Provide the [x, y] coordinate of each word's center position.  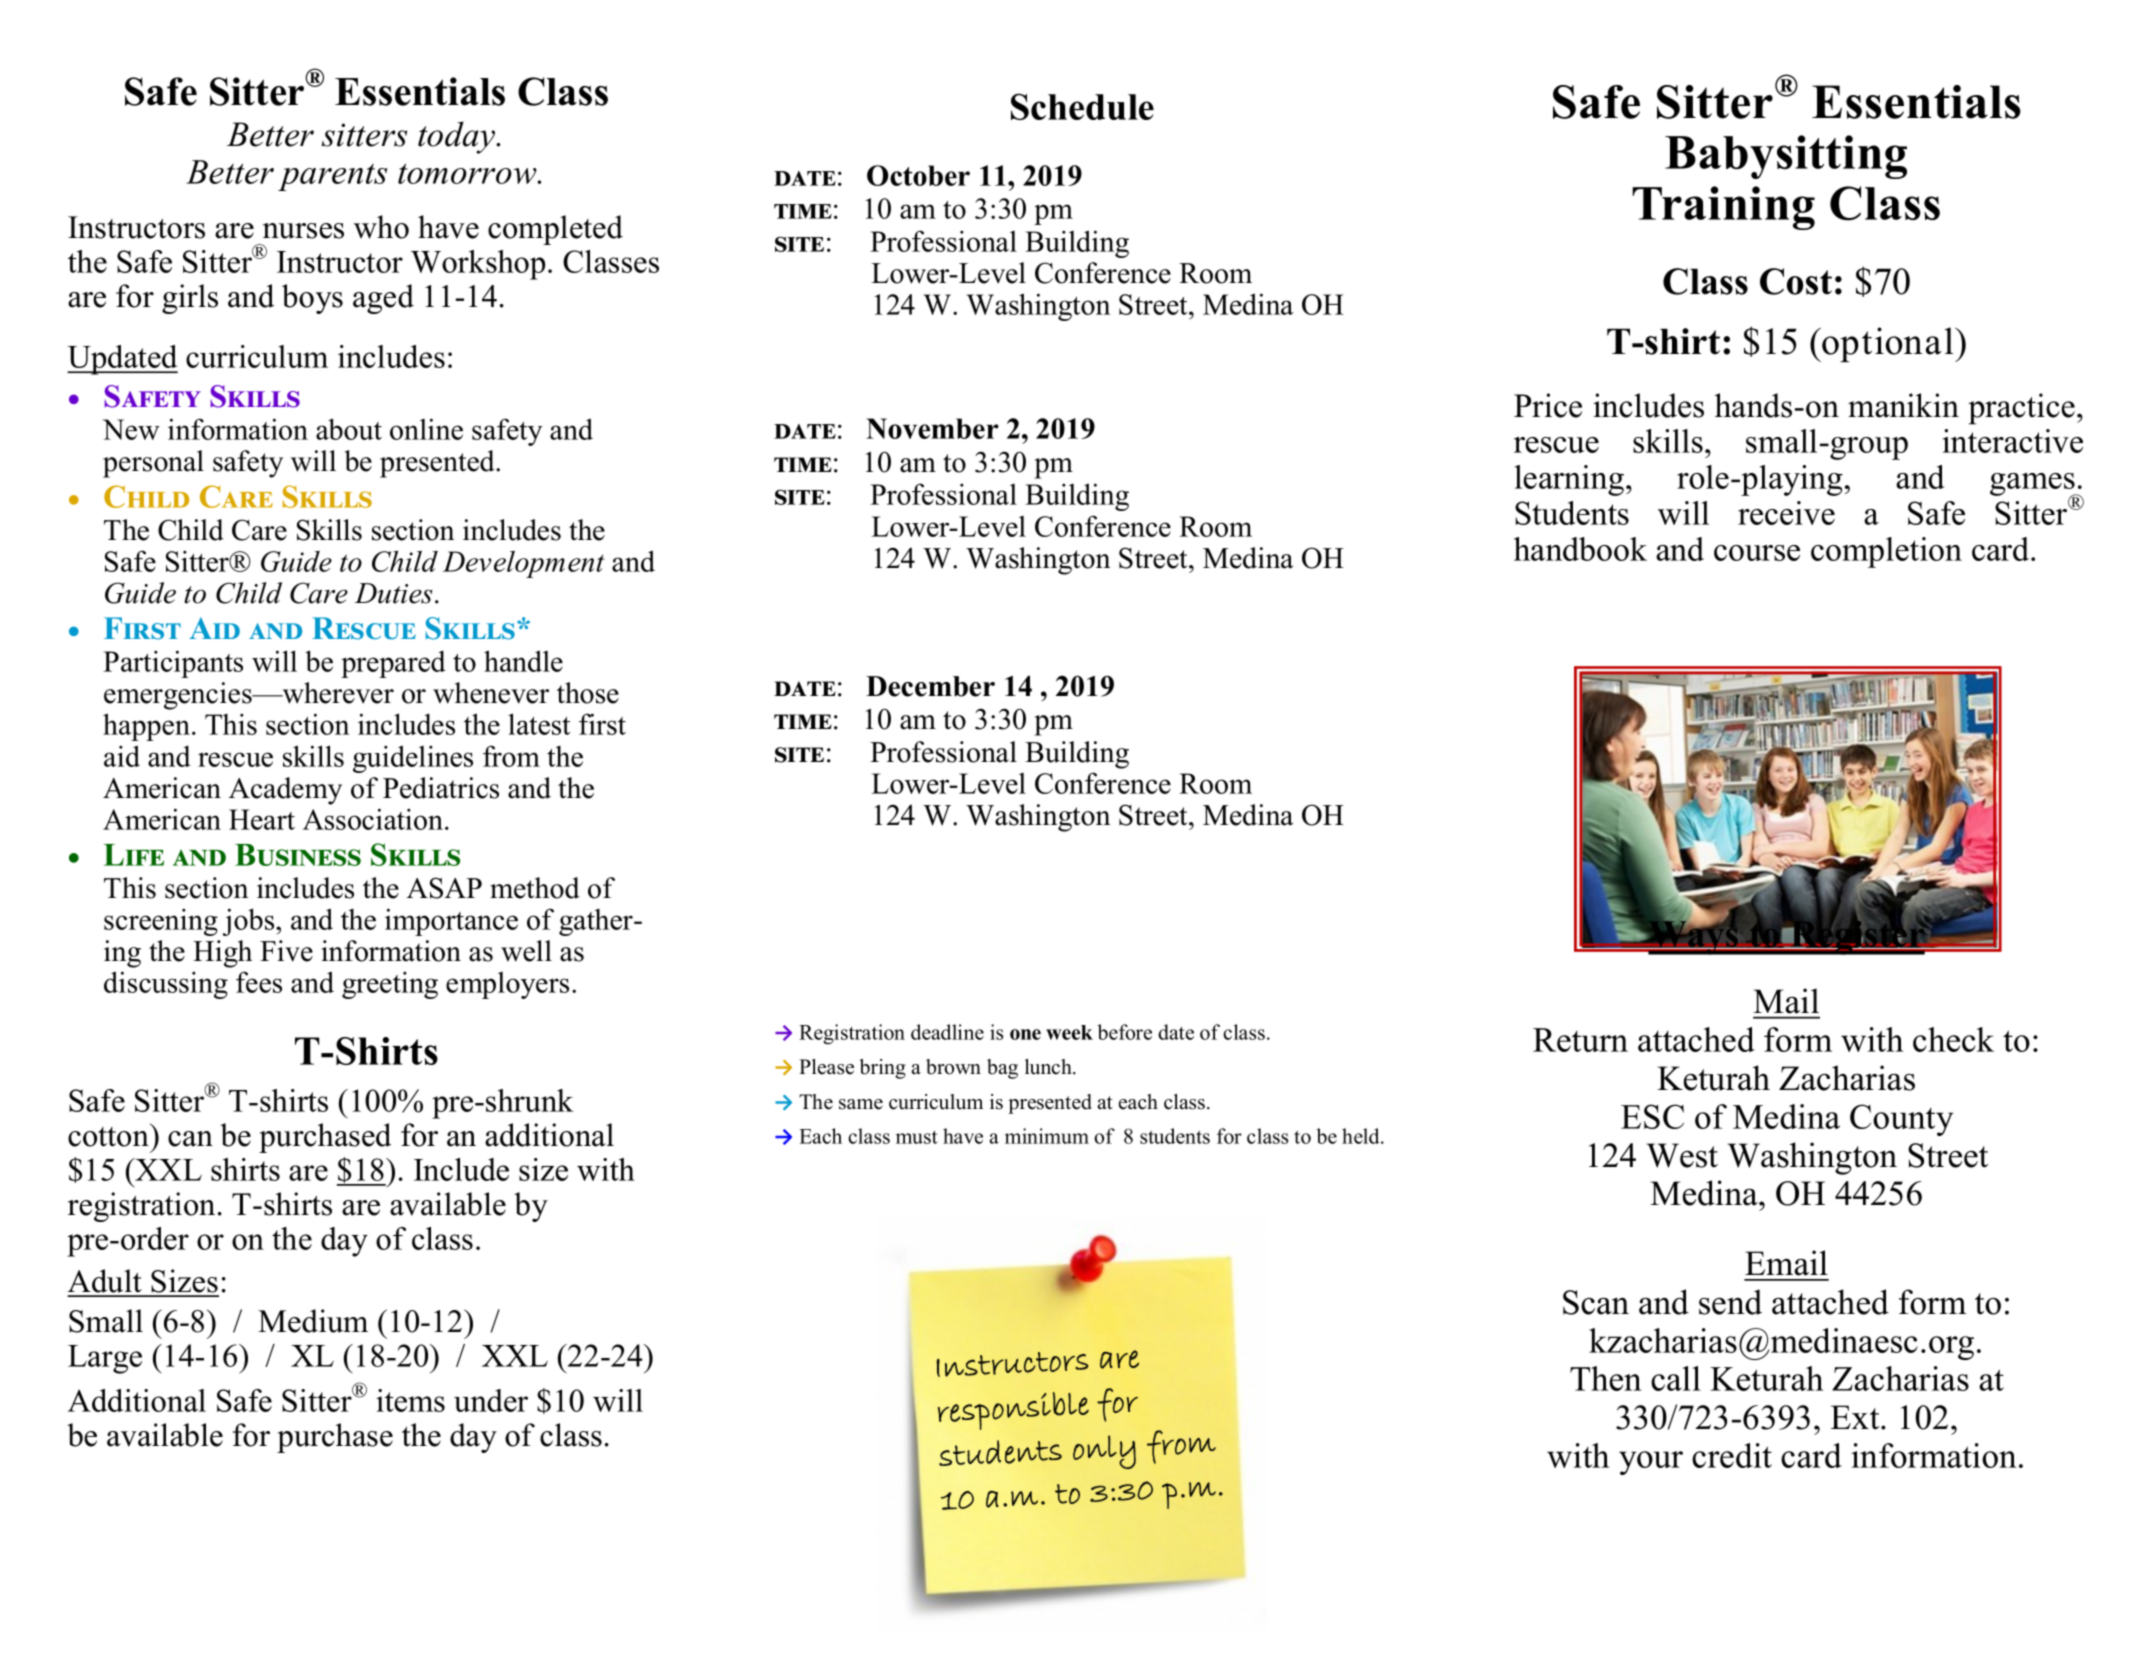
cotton [109, 1135]
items [410, 1400]
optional [1888, 344]
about [349, 429]
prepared [393, 664]
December [930, 686]
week [1069, 1032]
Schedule [1082, 106]
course [1757, 553]
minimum [1047, 1136]
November [932, 428]
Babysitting [1786, 157]
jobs [249, 922]
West [1682, 1155]
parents [332, 177]
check [1953, 1039]
